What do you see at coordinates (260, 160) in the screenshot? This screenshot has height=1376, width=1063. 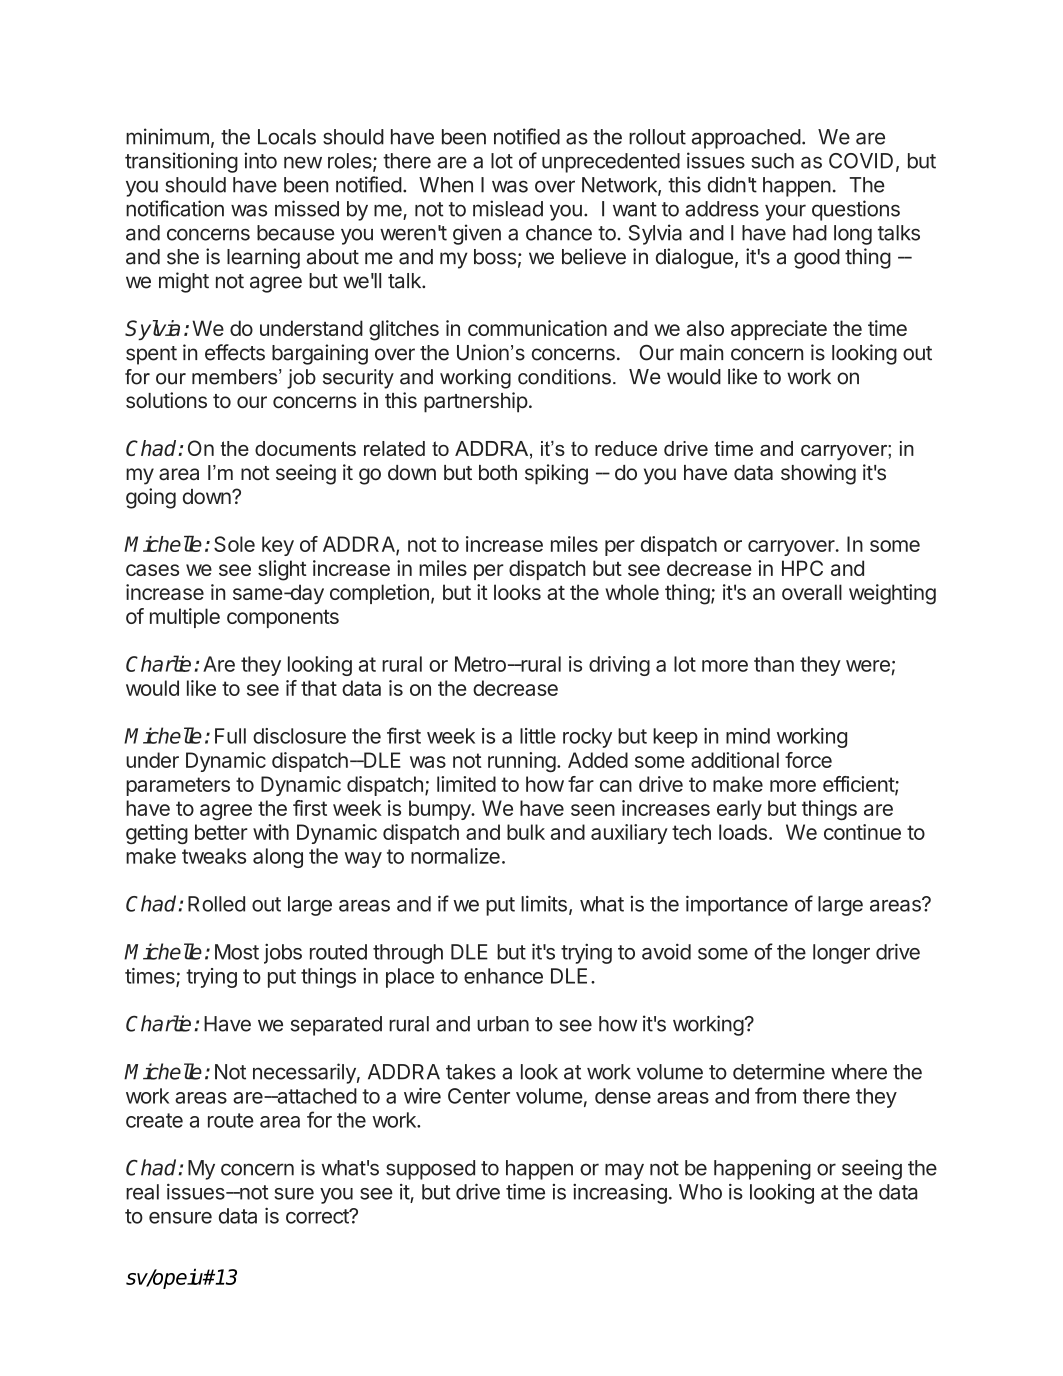 I see `into` at bounding box center [260, 160].
